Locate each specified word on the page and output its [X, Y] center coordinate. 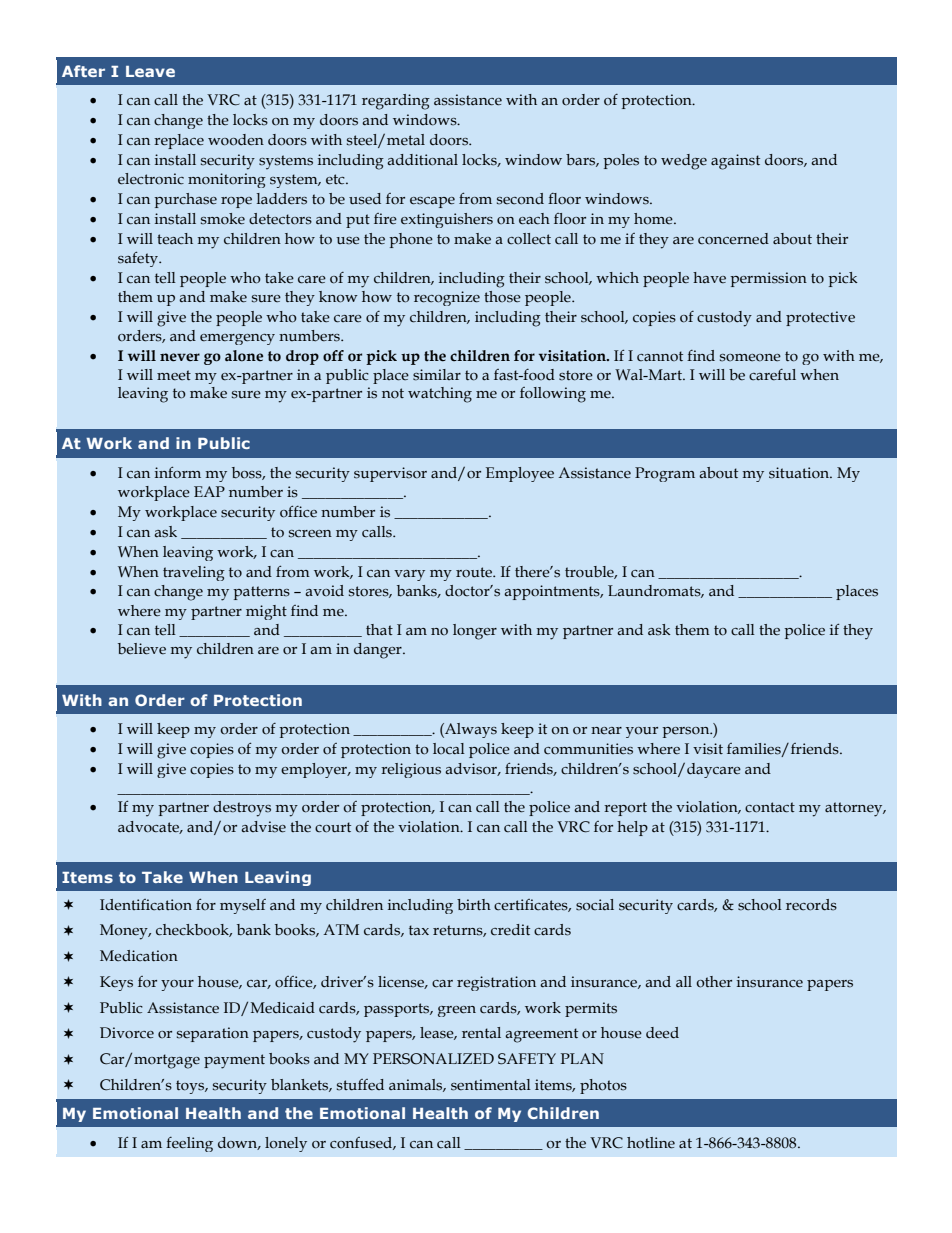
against [735, 162]
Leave [150, 71]
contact [770, 807]
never [180, 357]
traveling [194, 573]
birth [474, 905]
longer [475, 632]
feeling [189, 1144]
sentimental [491, 1085]
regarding [396, 102]
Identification [146, 905]
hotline [651, 1143]
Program [665, 474]
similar [437, 375]
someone [750, 358]
